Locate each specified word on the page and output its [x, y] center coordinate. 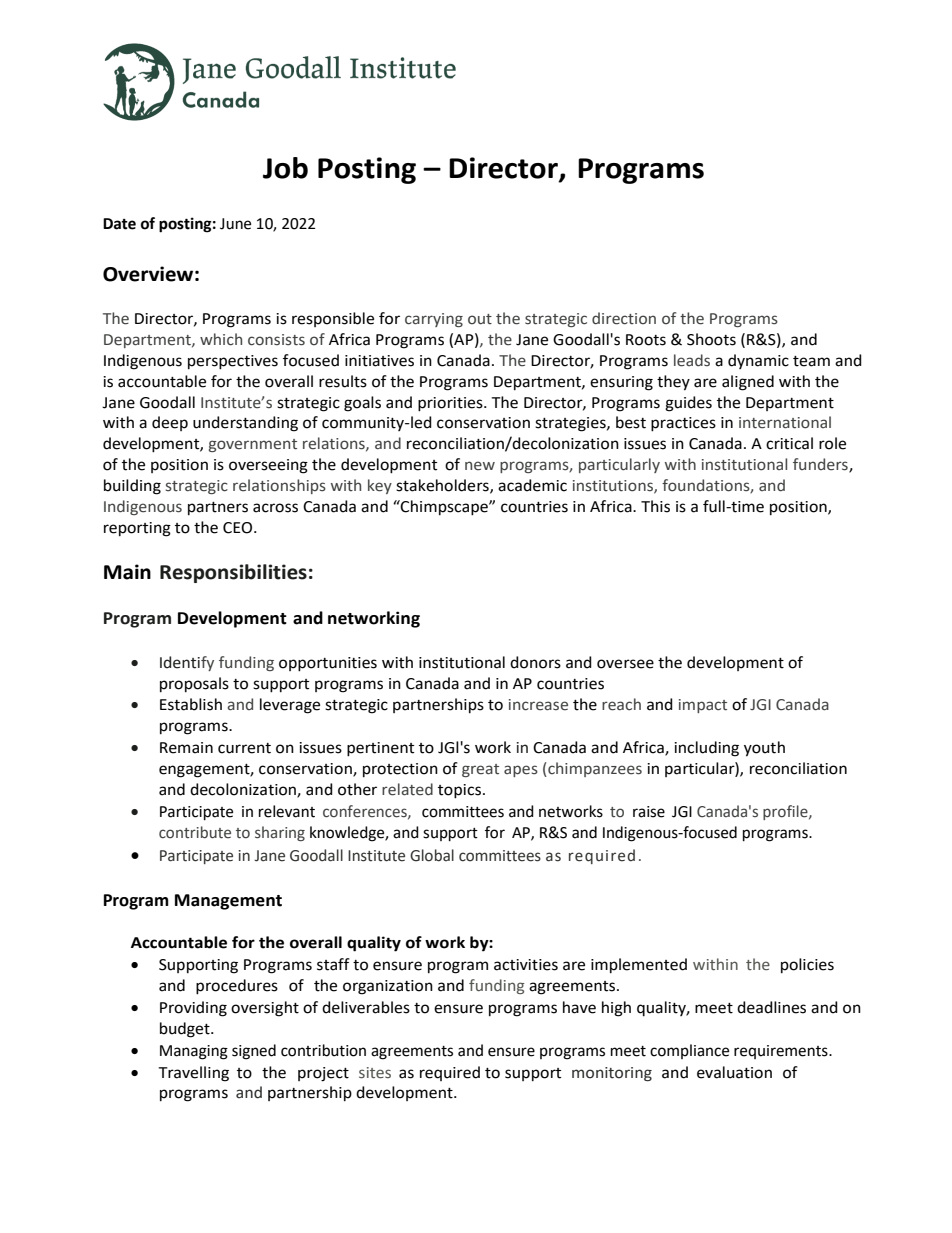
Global [432, 855]
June [235, 224]
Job [285, 168]
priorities [451, 404]
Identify [187, 663]
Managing [194, 1052]
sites [375, 1073]
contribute [195, 832]
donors [535, 662]
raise [649, 812]
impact [703, 706]
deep [170, 423]
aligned [748, 383]
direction [624, 318]
